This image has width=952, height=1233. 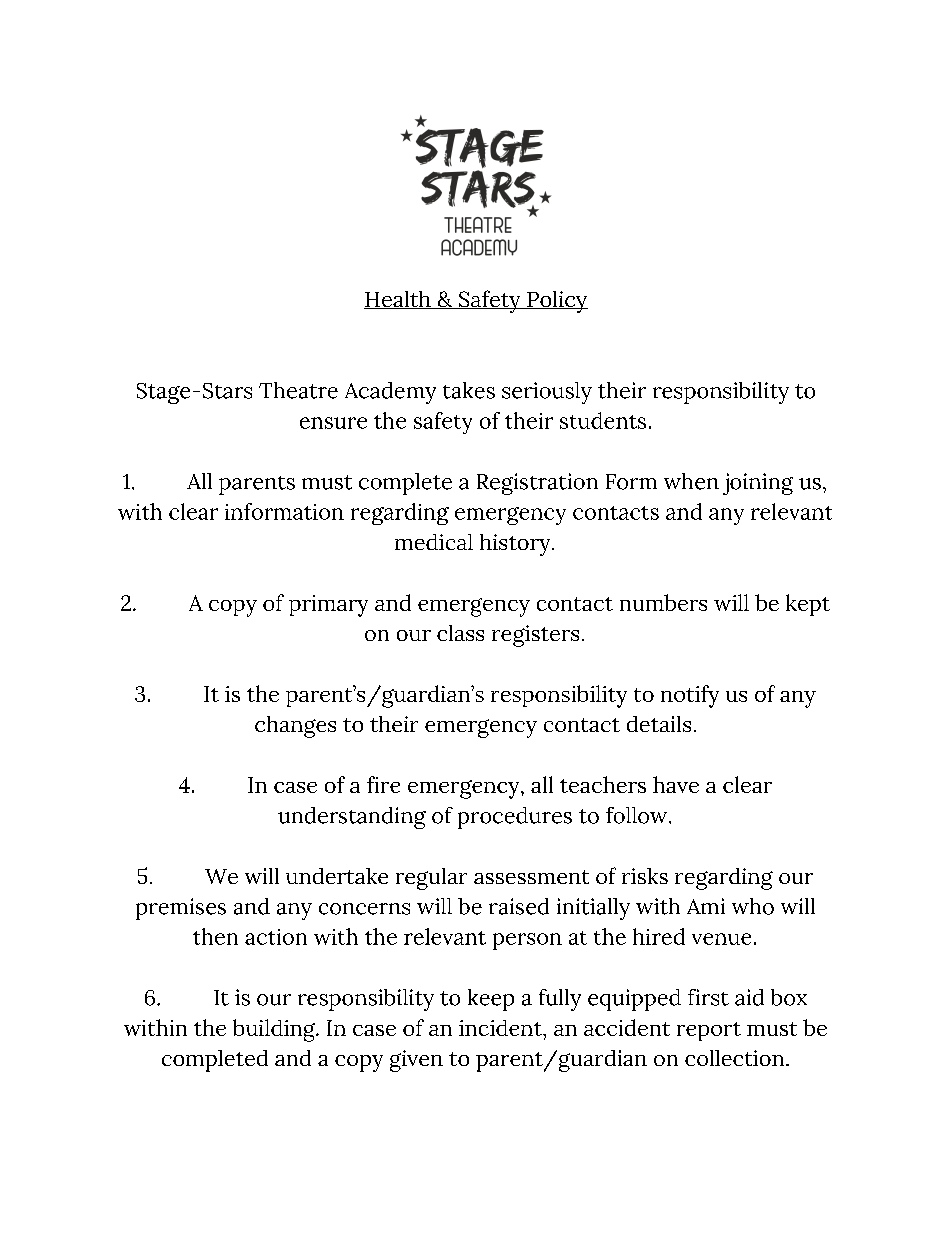 What do you see at coordinates (709, 1031) in the image?
I see `report` at bounding box center [709, 1031].
